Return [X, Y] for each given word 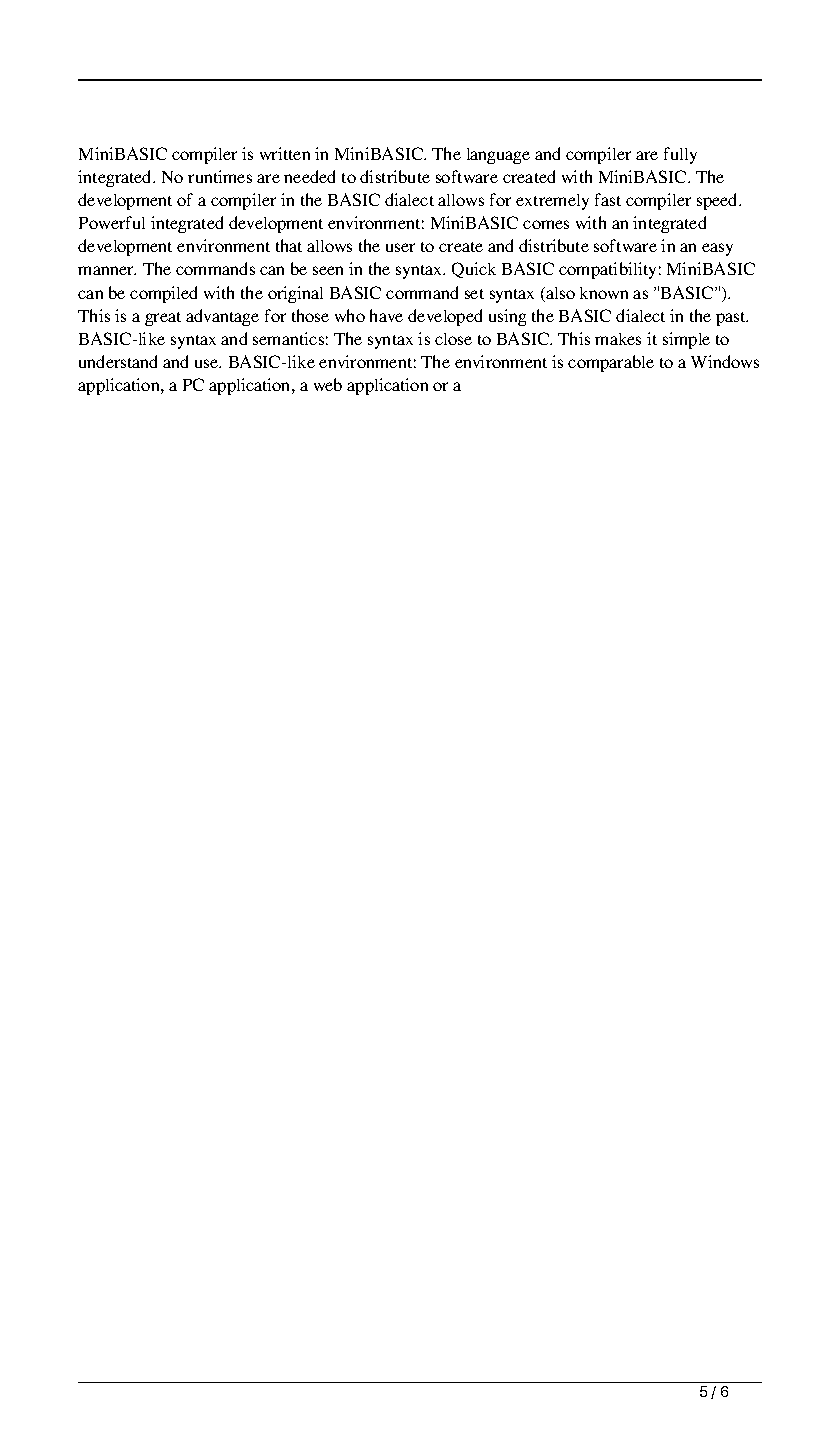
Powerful [112, 222]
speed [718, 201]
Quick [474, 270]
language [498, 156]
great [163, 319]
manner [107, 270]
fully [680, 155]
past [732, 319]
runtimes [220, 176]
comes [546, 224]
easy [717, 249]
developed [445, 317]
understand [118, 361]
